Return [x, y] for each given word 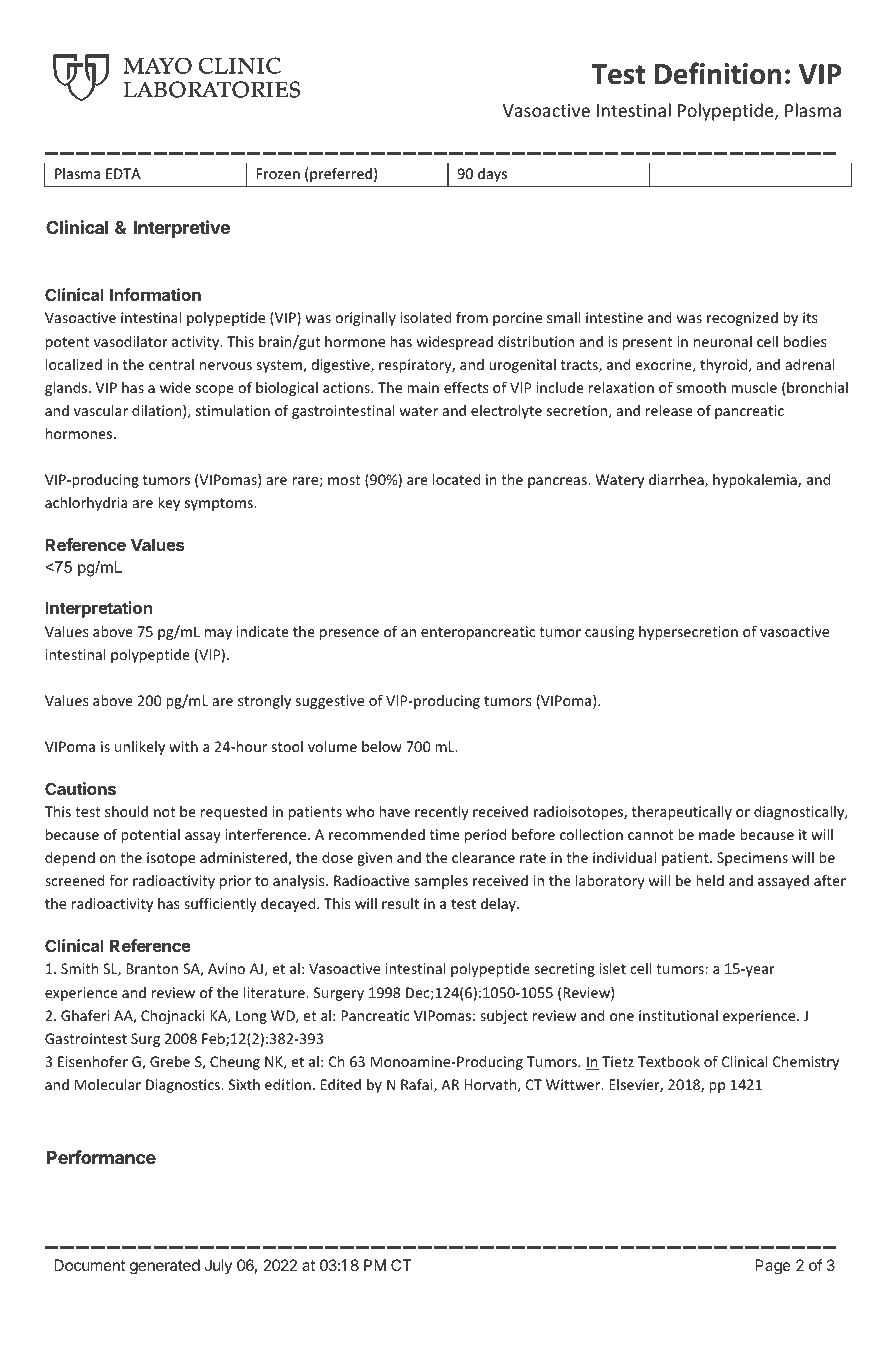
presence [349, 634]
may [218, 634]
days [492, 175]
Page [773, 1267]
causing [609, 633]
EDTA [123, 173]
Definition [718, 73]
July [218, 1266]
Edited [341, 1084]
